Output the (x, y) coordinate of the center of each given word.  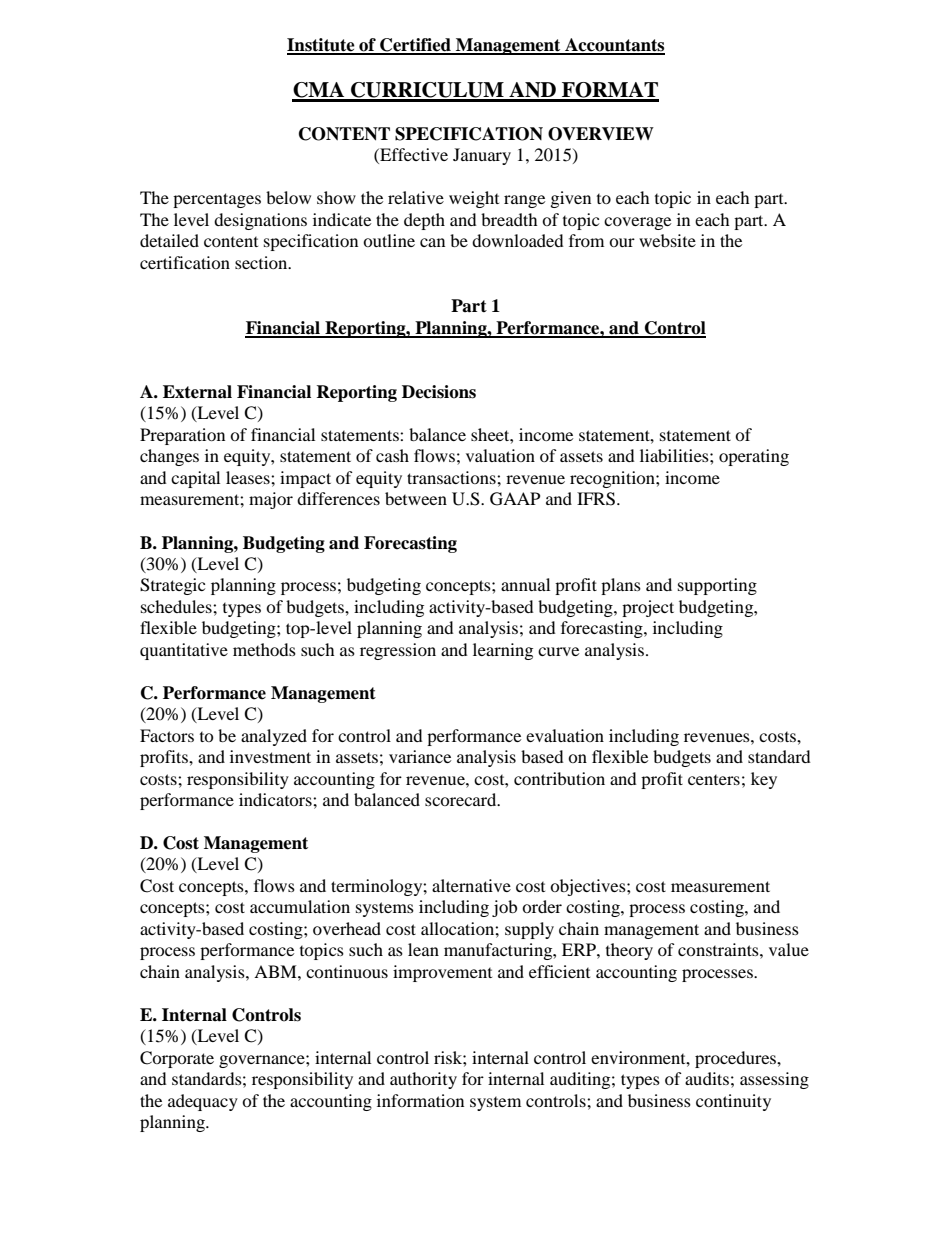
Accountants (614, 46)
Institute (322, 46)
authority (423, 1080)
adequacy (203, 1102)
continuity (733, 1102)
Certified (415, 46)
